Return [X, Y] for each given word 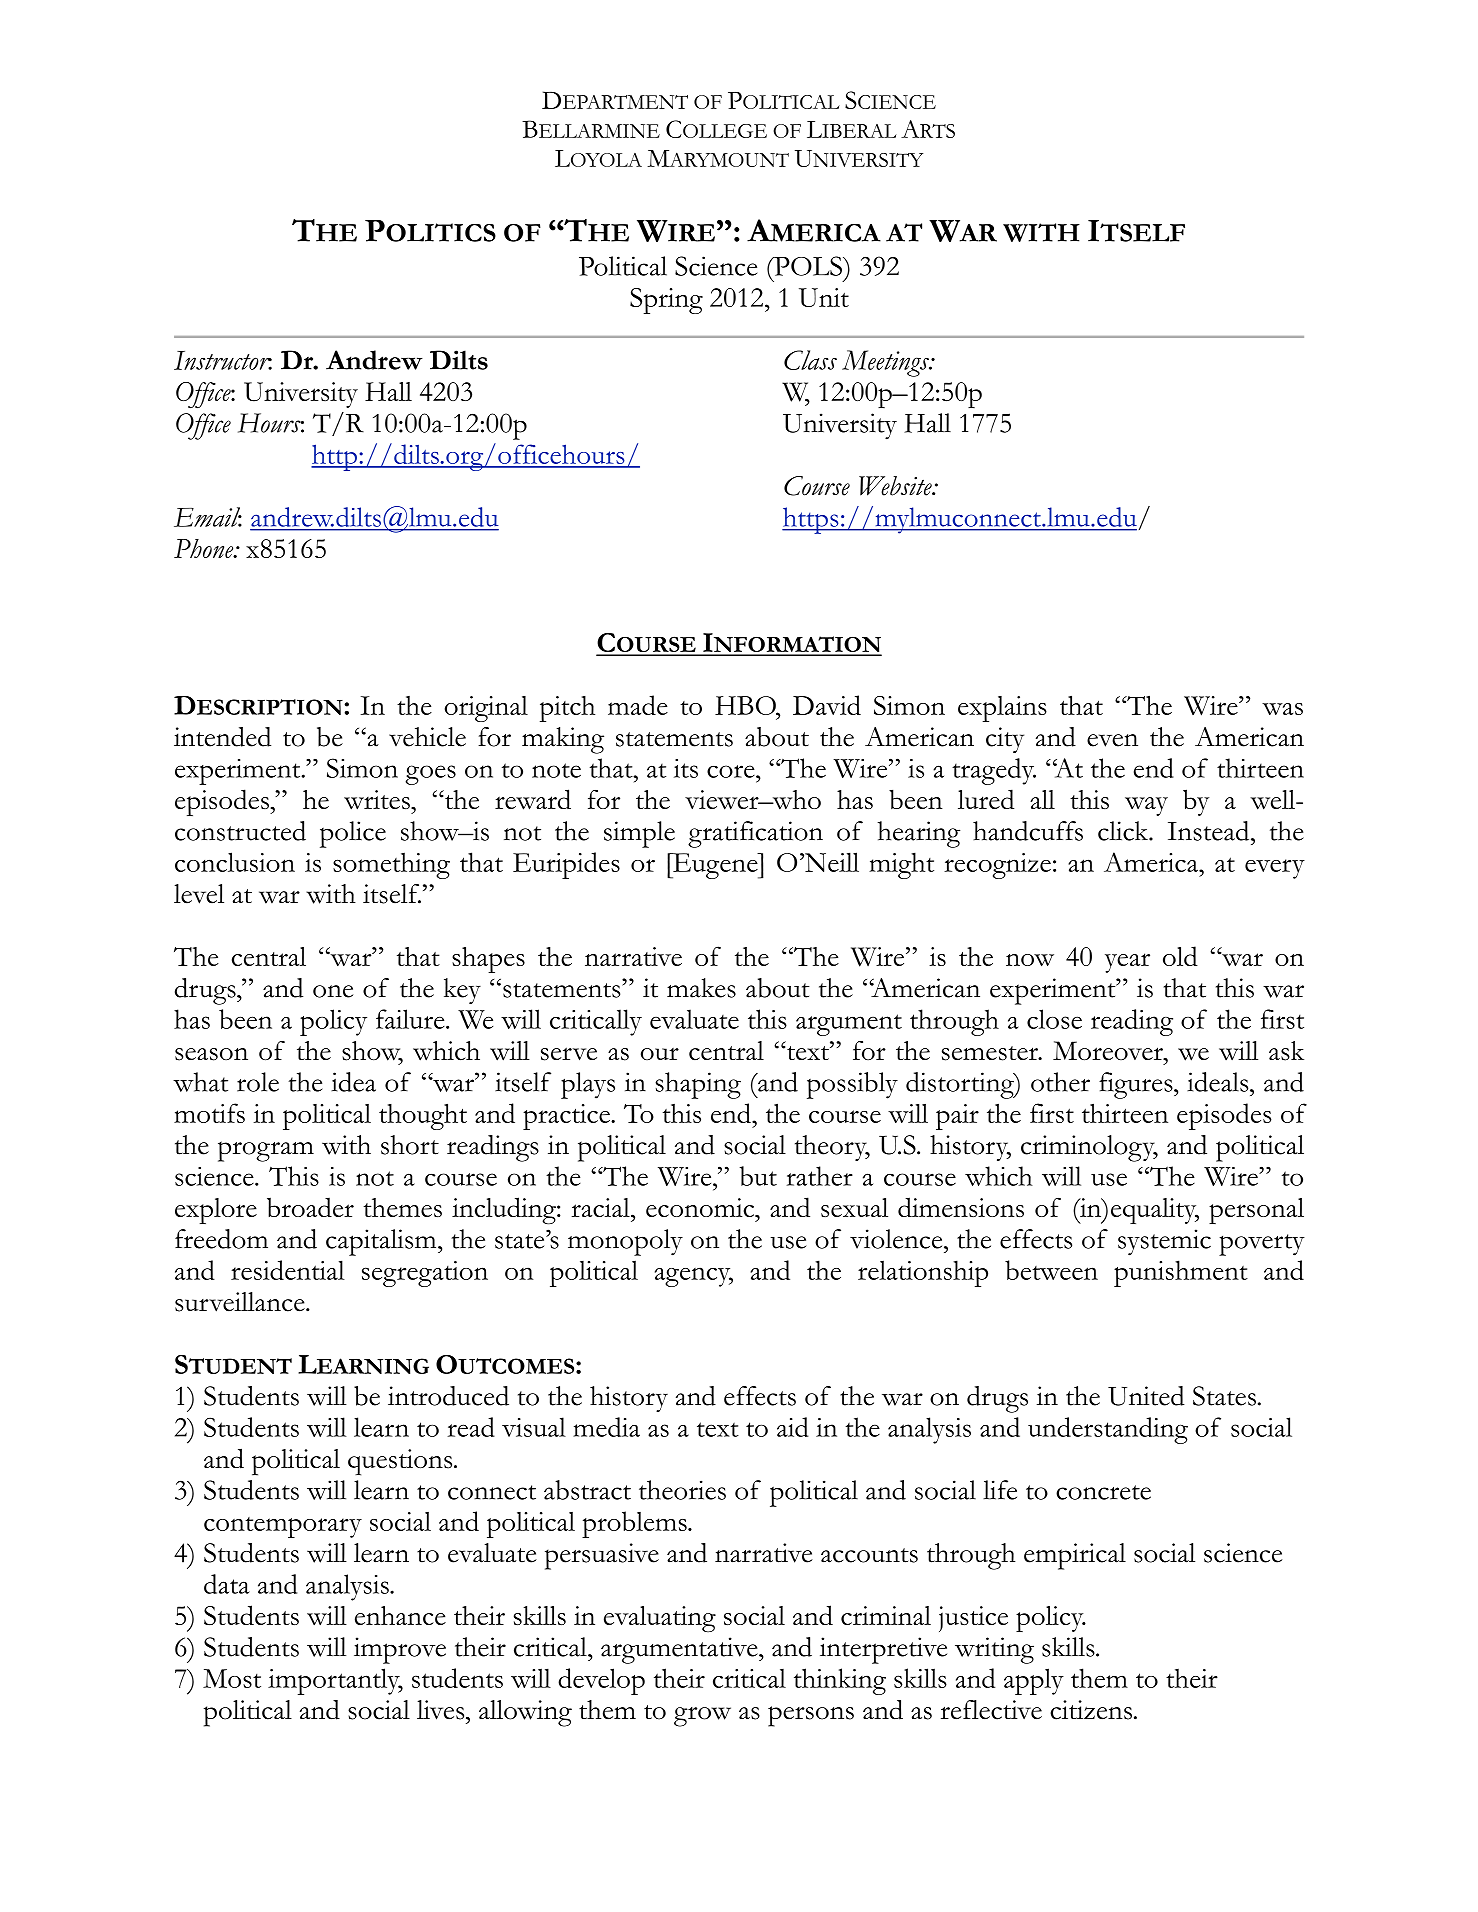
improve [400, 1650]
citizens [1091, 1710]
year [1127, 963]
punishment [1181, 1273]
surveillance [241, 1302]
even [1112, 740]
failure [411, 1019]
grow [702, 1717]
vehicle [427, 737]
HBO [746, 705]
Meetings [886, 363]
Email [208, 517]
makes [701, 988]
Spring [666, 301]
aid [793, 1427]
